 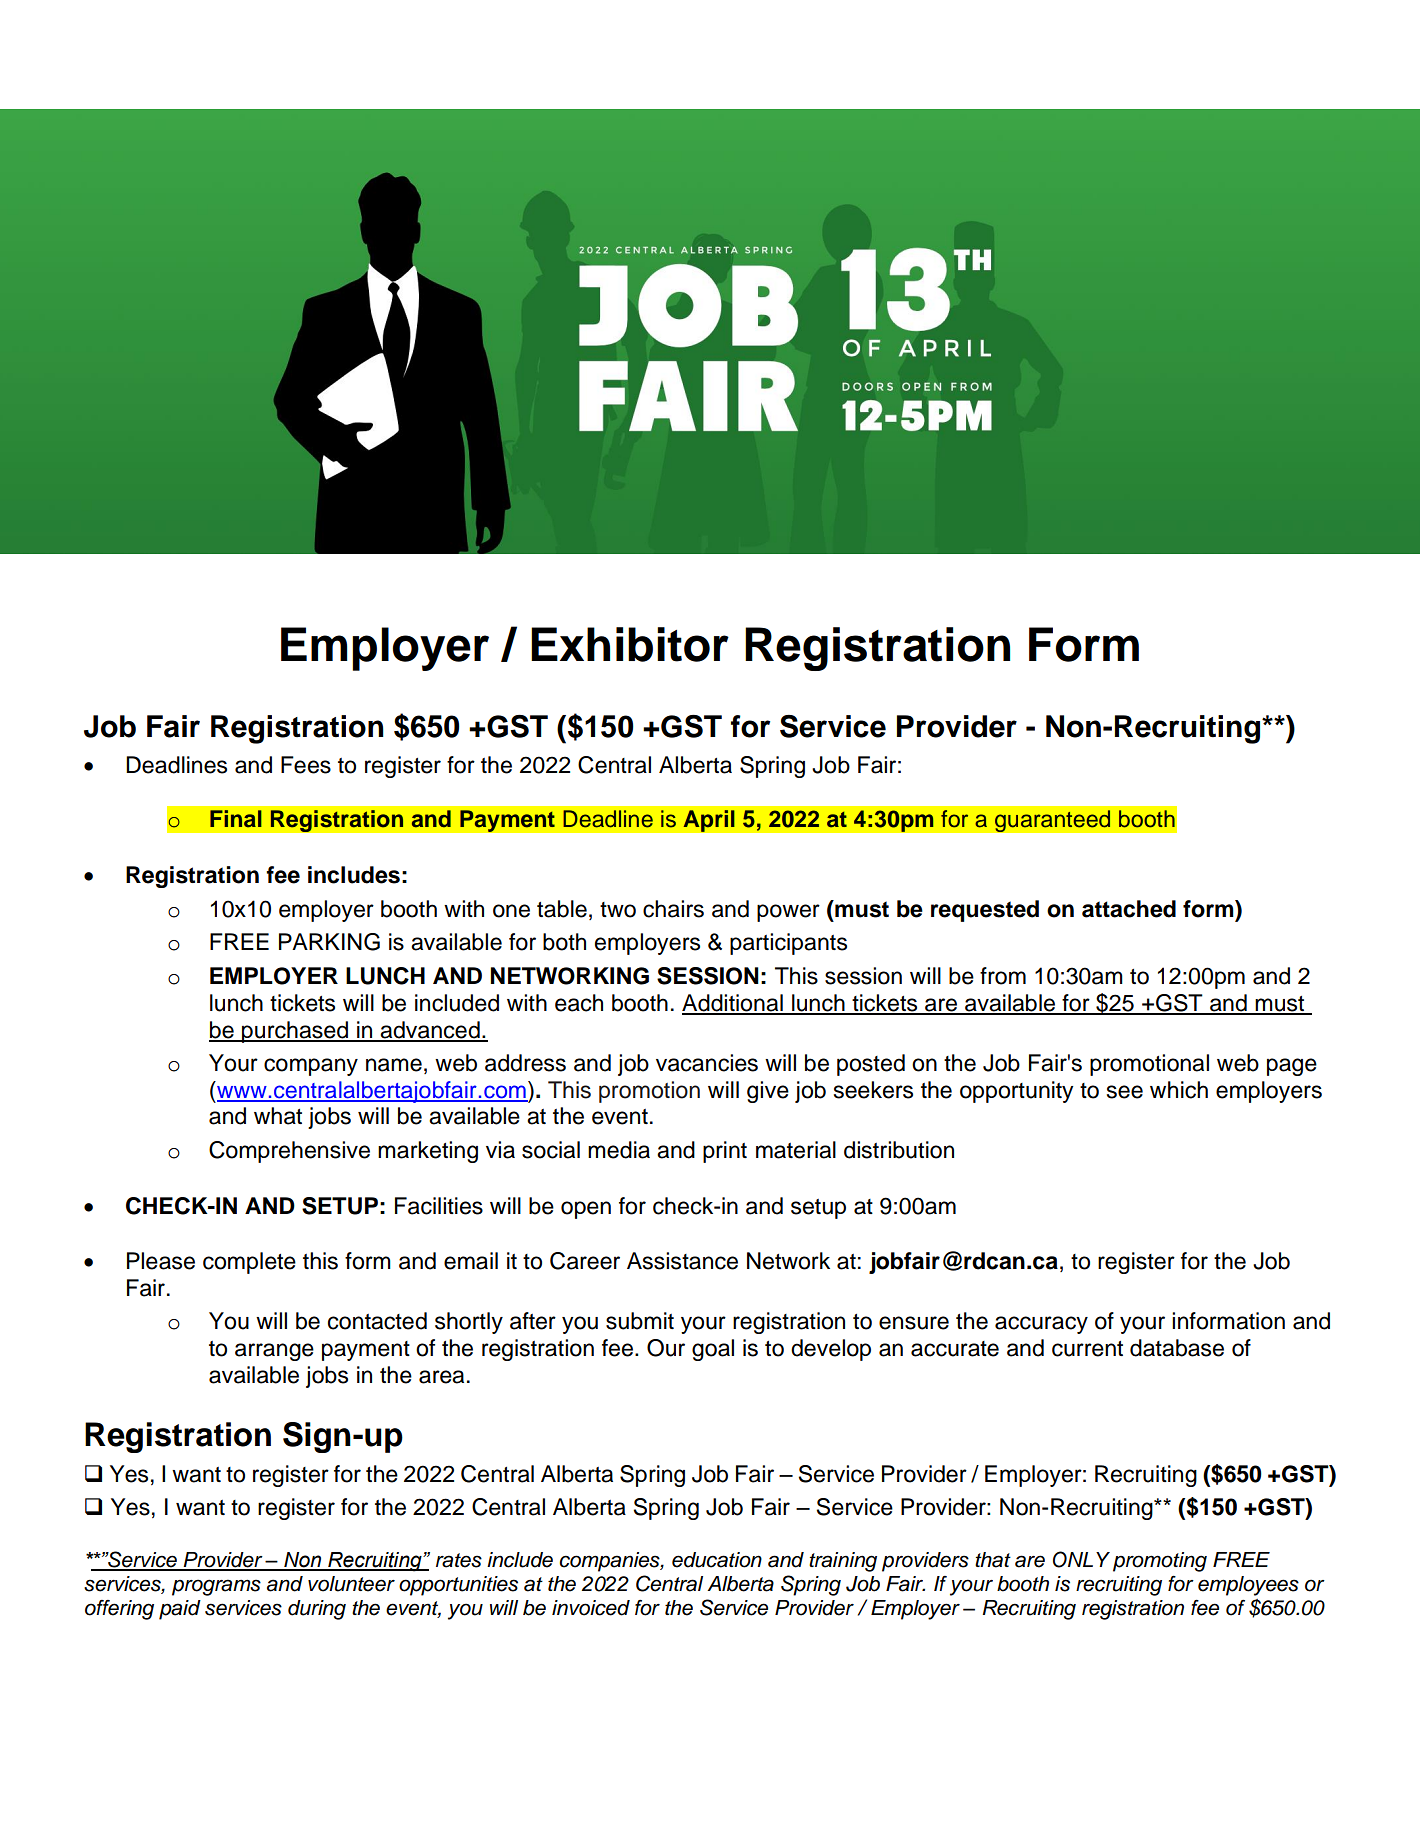 What do you see at coordinates (717, 1560) in the document?
I see `education` at bounding box center [717, 1560].
